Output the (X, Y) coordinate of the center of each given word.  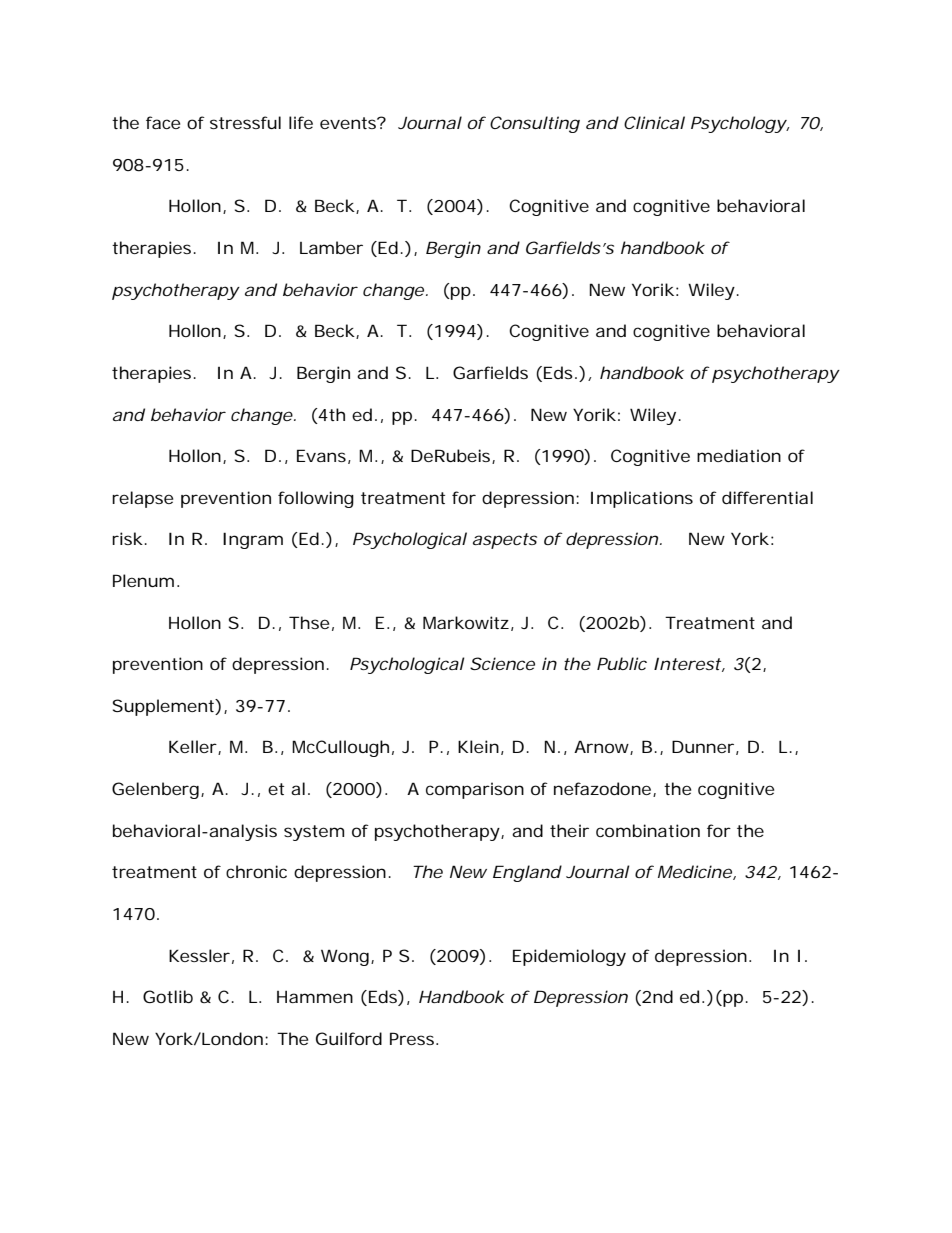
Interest (687, 664)
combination (648, 830)
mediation (739, 455)
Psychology (738, 124)
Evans (321, 455)
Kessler (199, 955)
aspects (505, 541)
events (349, 123)
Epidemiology (569, 957)
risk (127, 538)
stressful (245, 122)
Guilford (349, 1038)
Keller (193, 746)
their (569, 830)
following (316, 499)
